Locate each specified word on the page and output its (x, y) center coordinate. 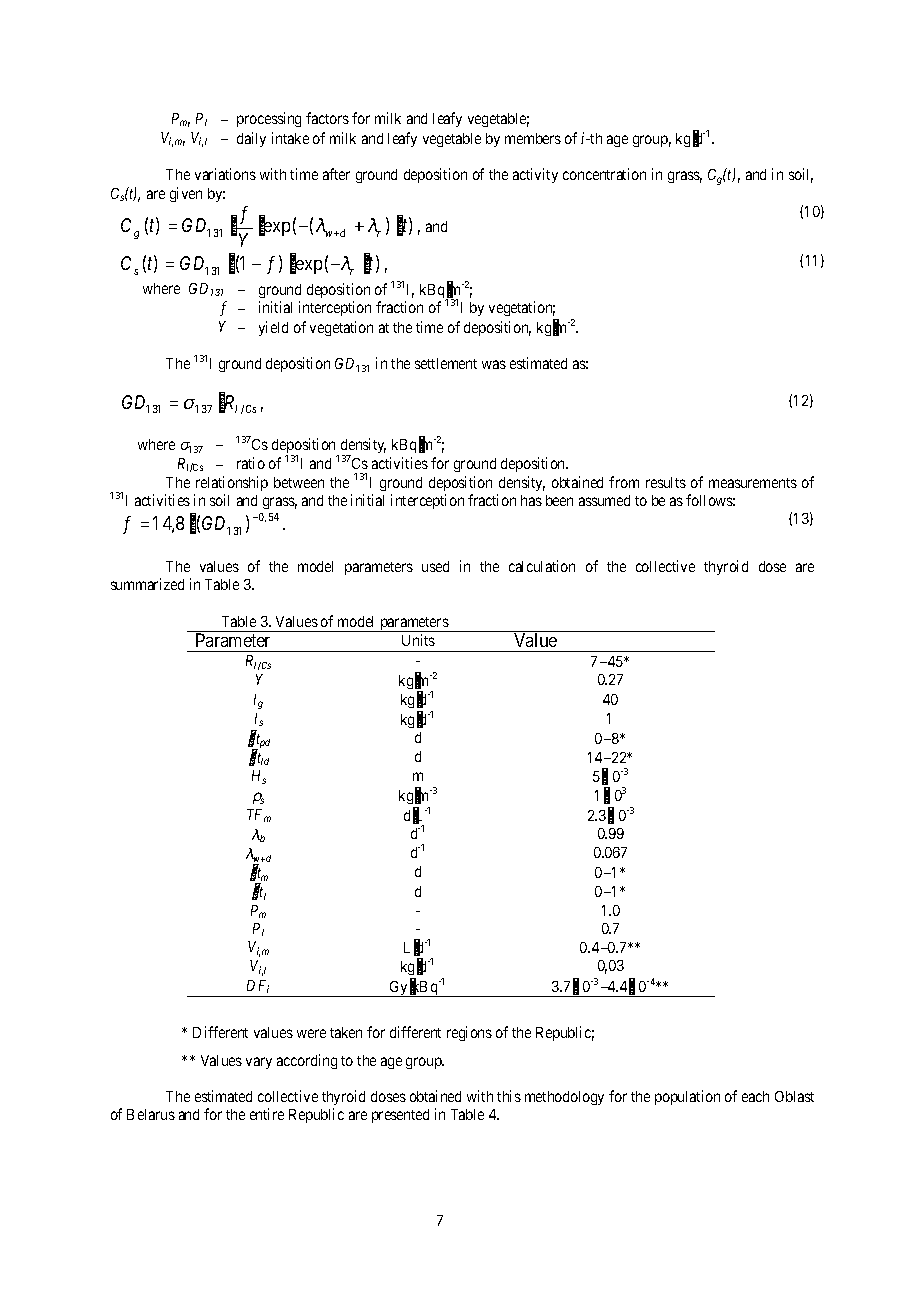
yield (273, 328)
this (509, 1096)
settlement (446, 363)
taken (346, 1032)
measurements (753, 483)
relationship (232, 483)
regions (469, 1033)
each (755, 1096)
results (666, 482)
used (435, 566)
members (533, 138)
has (531, 500)
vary (259, 1063)
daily (251, 139)
